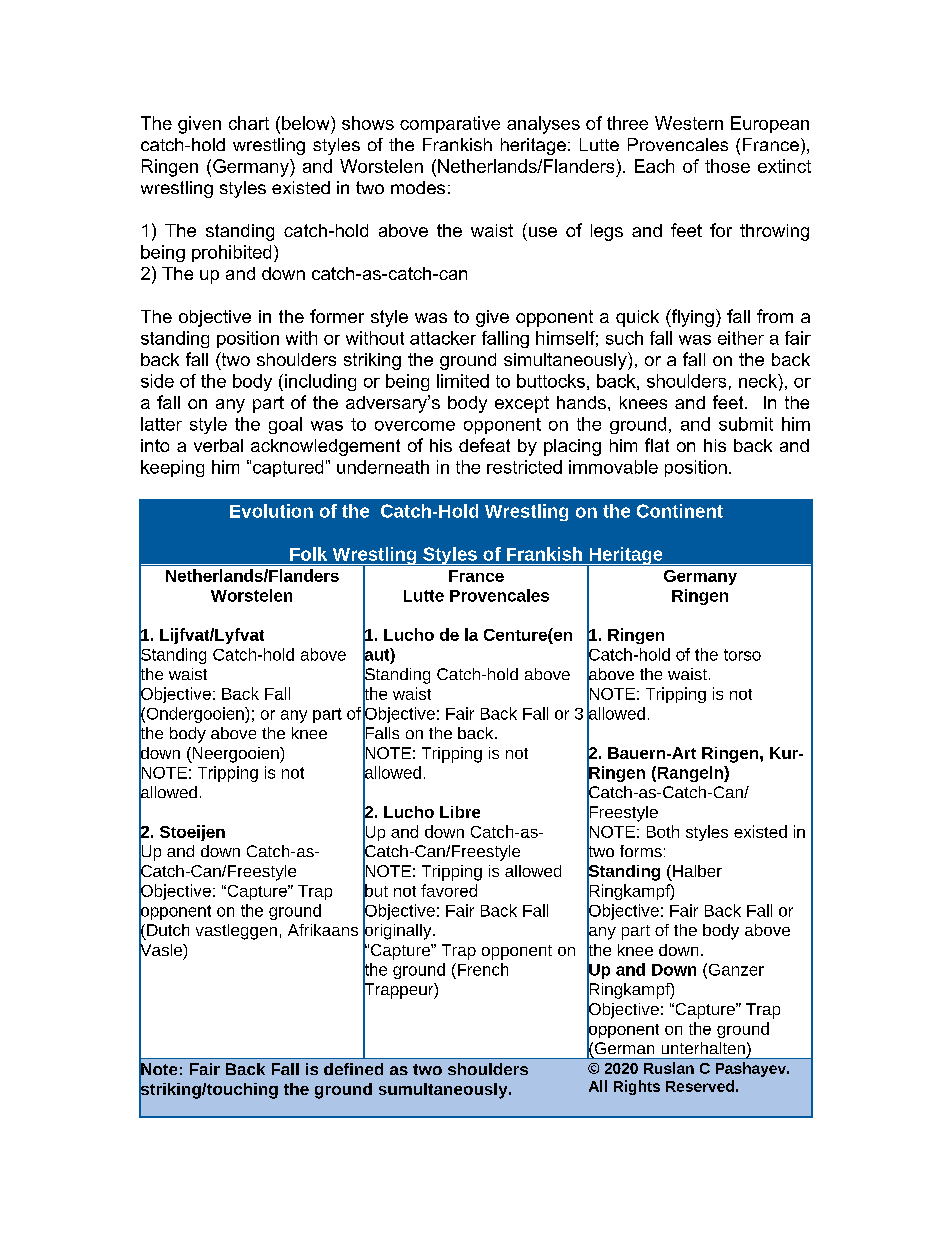  What do you see at coordinates (481, 969) in the screenshot?
I see `French` at bounding box center [481, 969].
